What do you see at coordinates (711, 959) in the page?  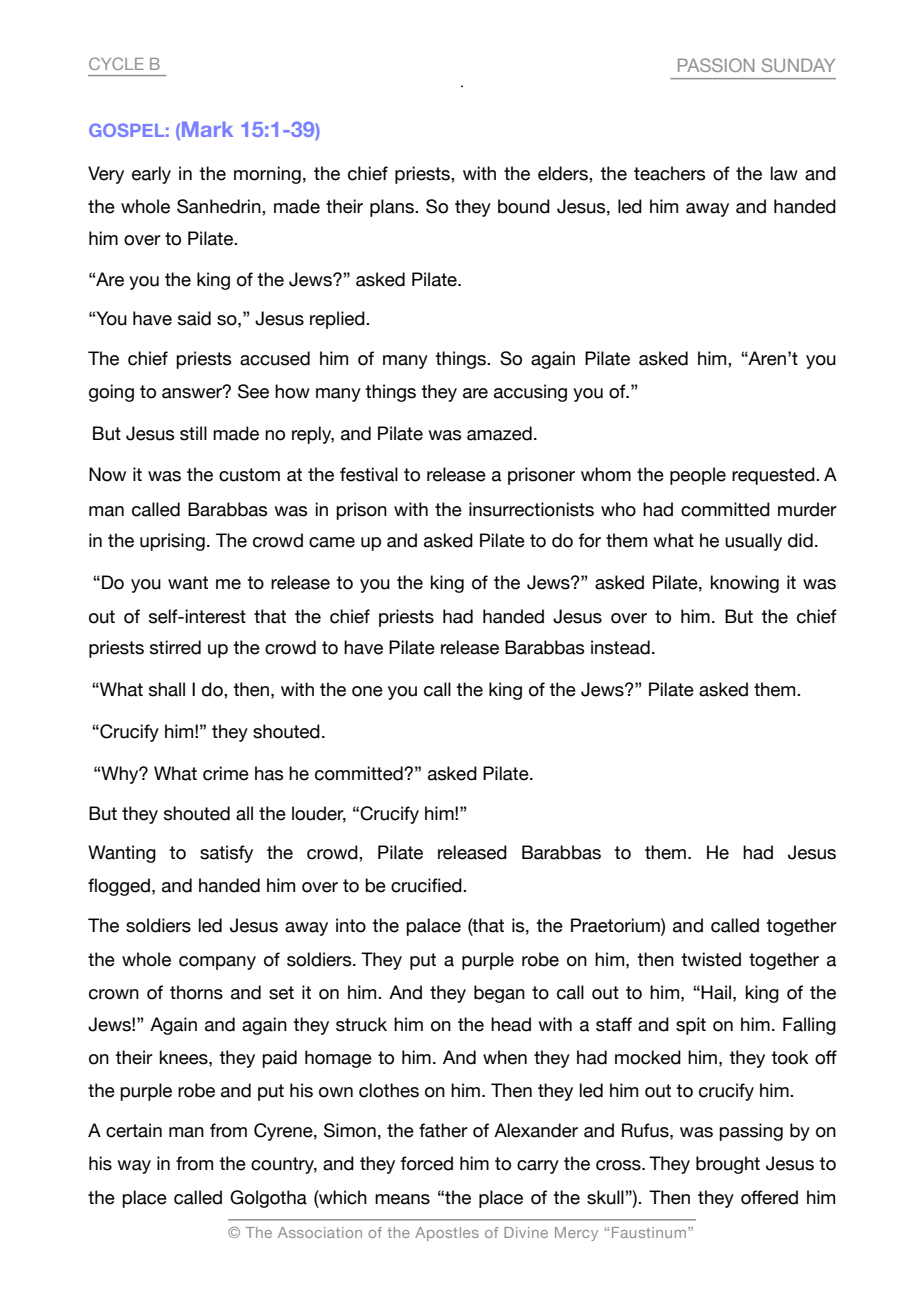 I see `twisted` at bounding box center [711, 959].
